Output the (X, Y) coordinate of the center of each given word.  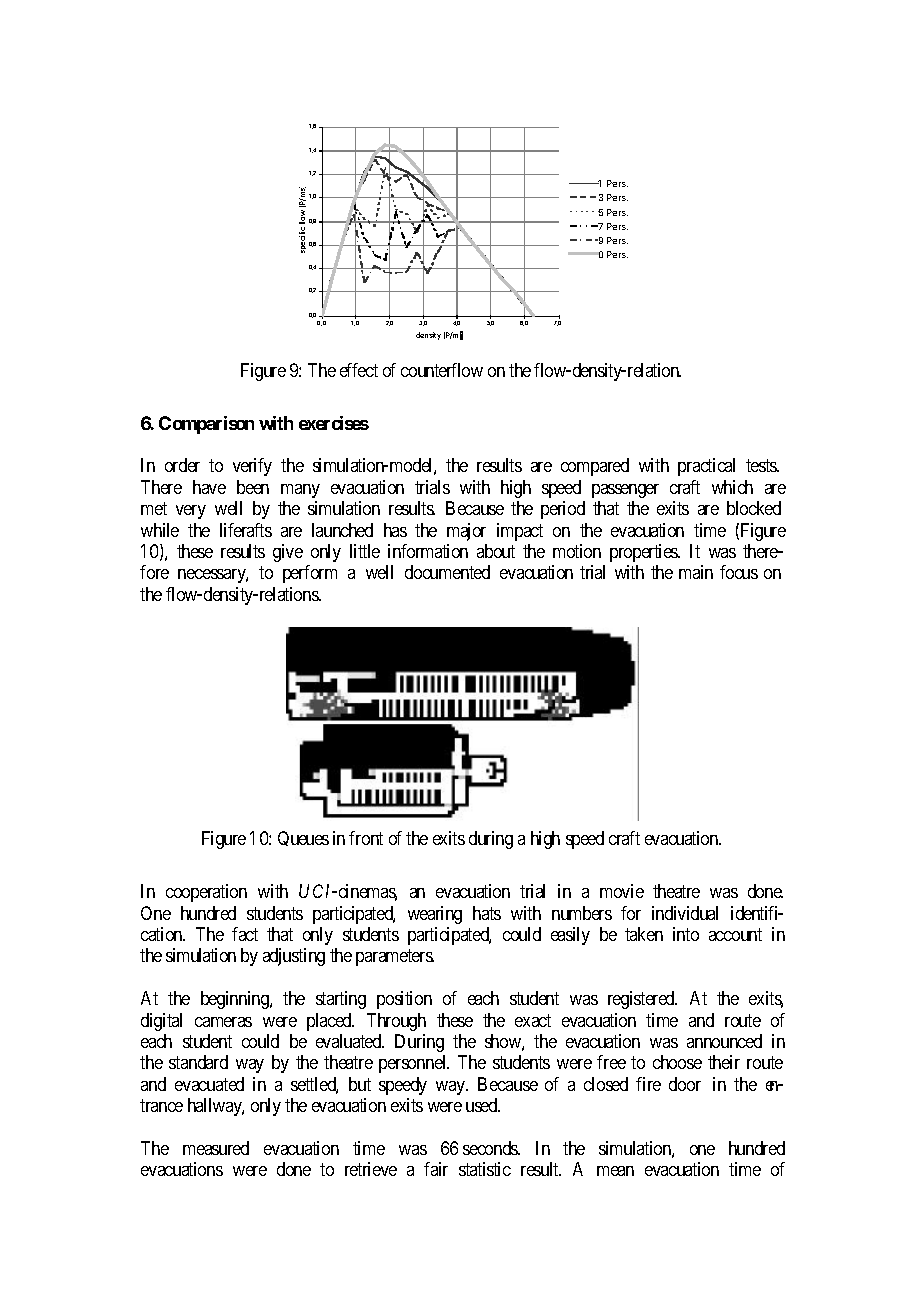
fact (245, 934)
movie (622, 891)
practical (706, 467)
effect (359, 370)
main (696, 572)
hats (487, 913)
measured (216, 1148)
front (366, 838)
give (288, 553)
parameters (395, 957)
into (686, 934)
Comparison (206, 425)
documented (447, 572)
